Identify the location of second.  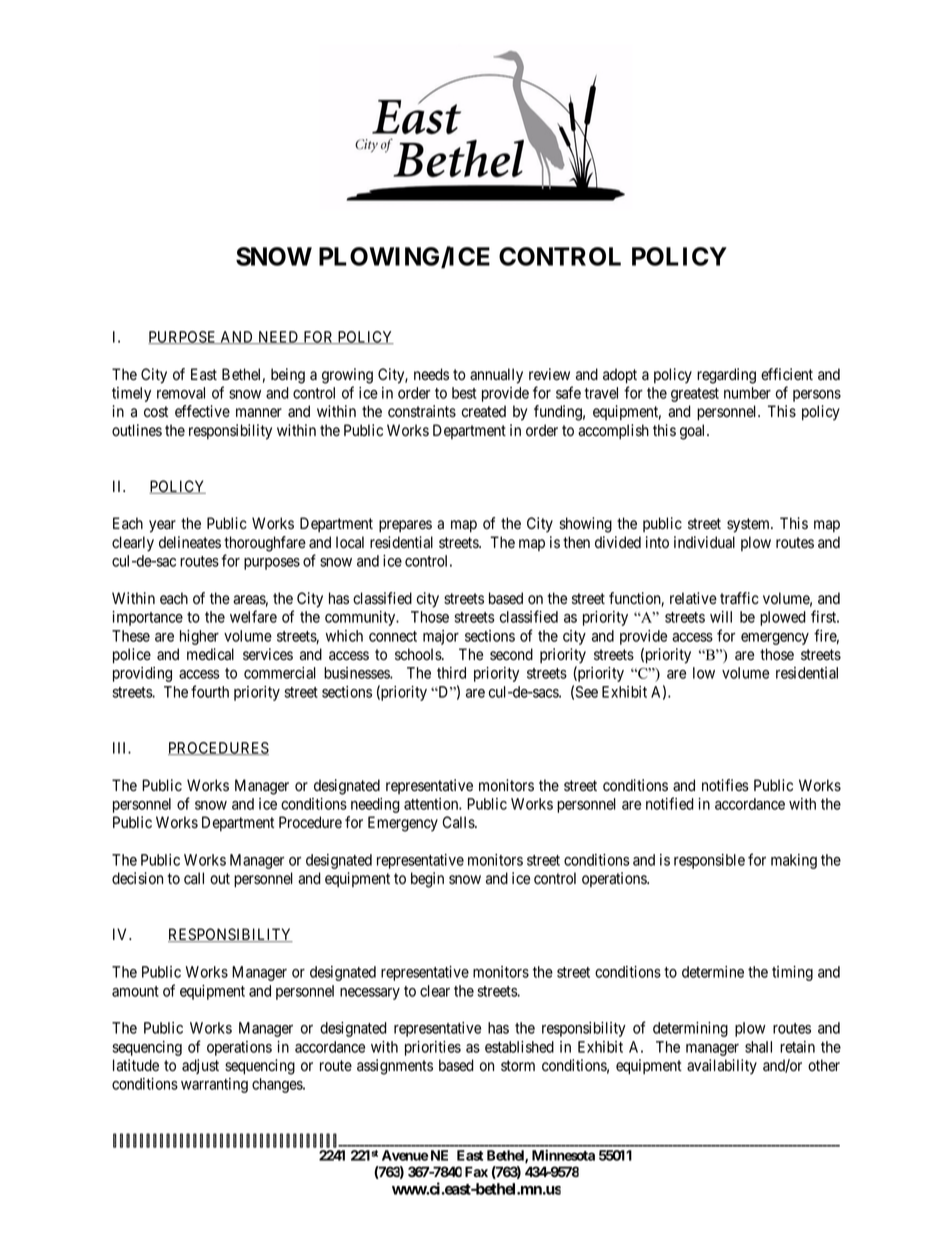
(511, 654).
